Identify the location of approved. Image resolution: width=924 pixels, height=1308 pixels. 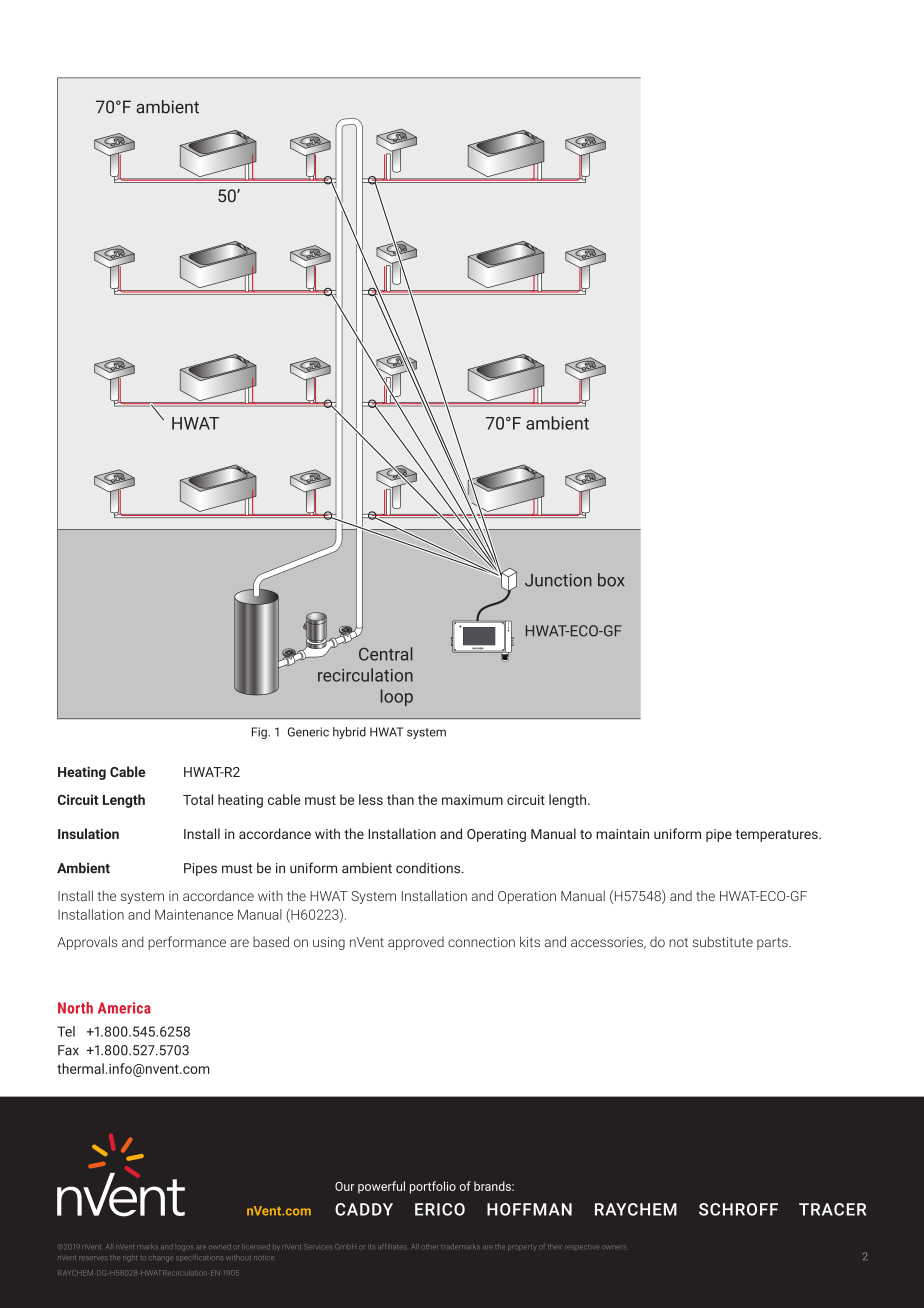
(416, 943).
